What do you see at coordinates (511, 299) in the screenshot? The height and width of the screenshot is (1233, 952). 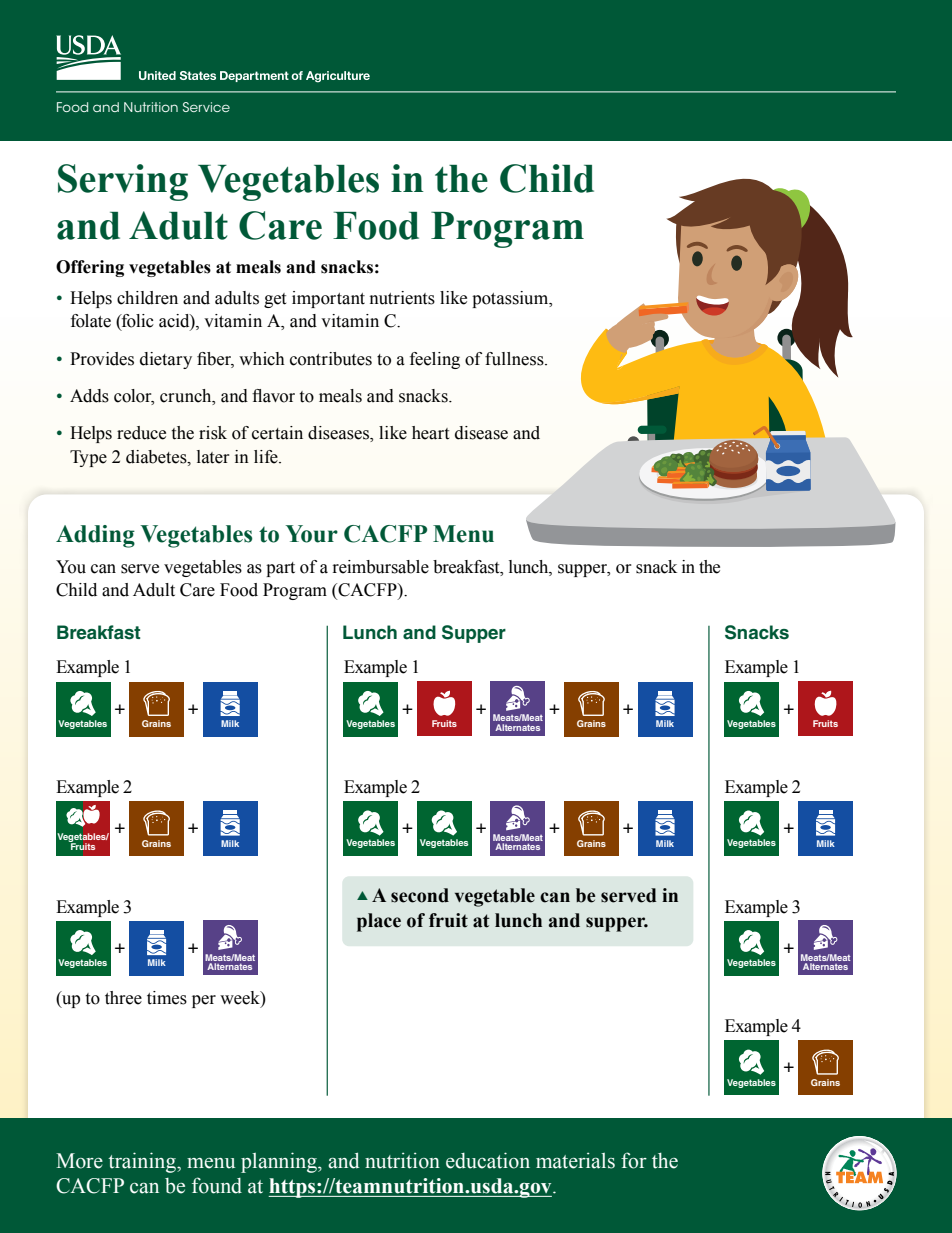 I see `potassium` at bounding box center [511, 299].
